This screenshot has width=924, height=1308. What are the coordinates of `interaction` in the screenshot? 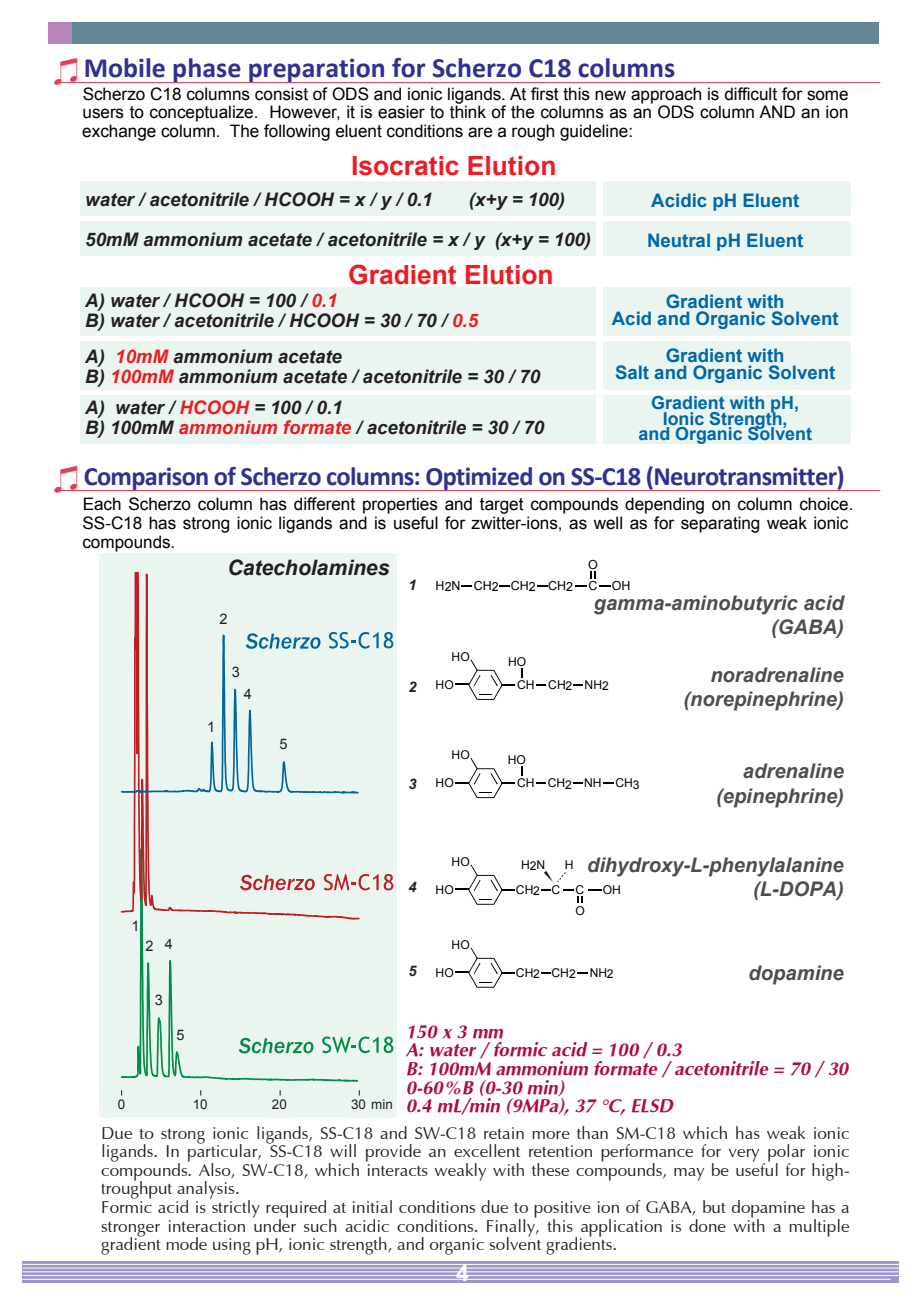 It's located at (207, 1226).
